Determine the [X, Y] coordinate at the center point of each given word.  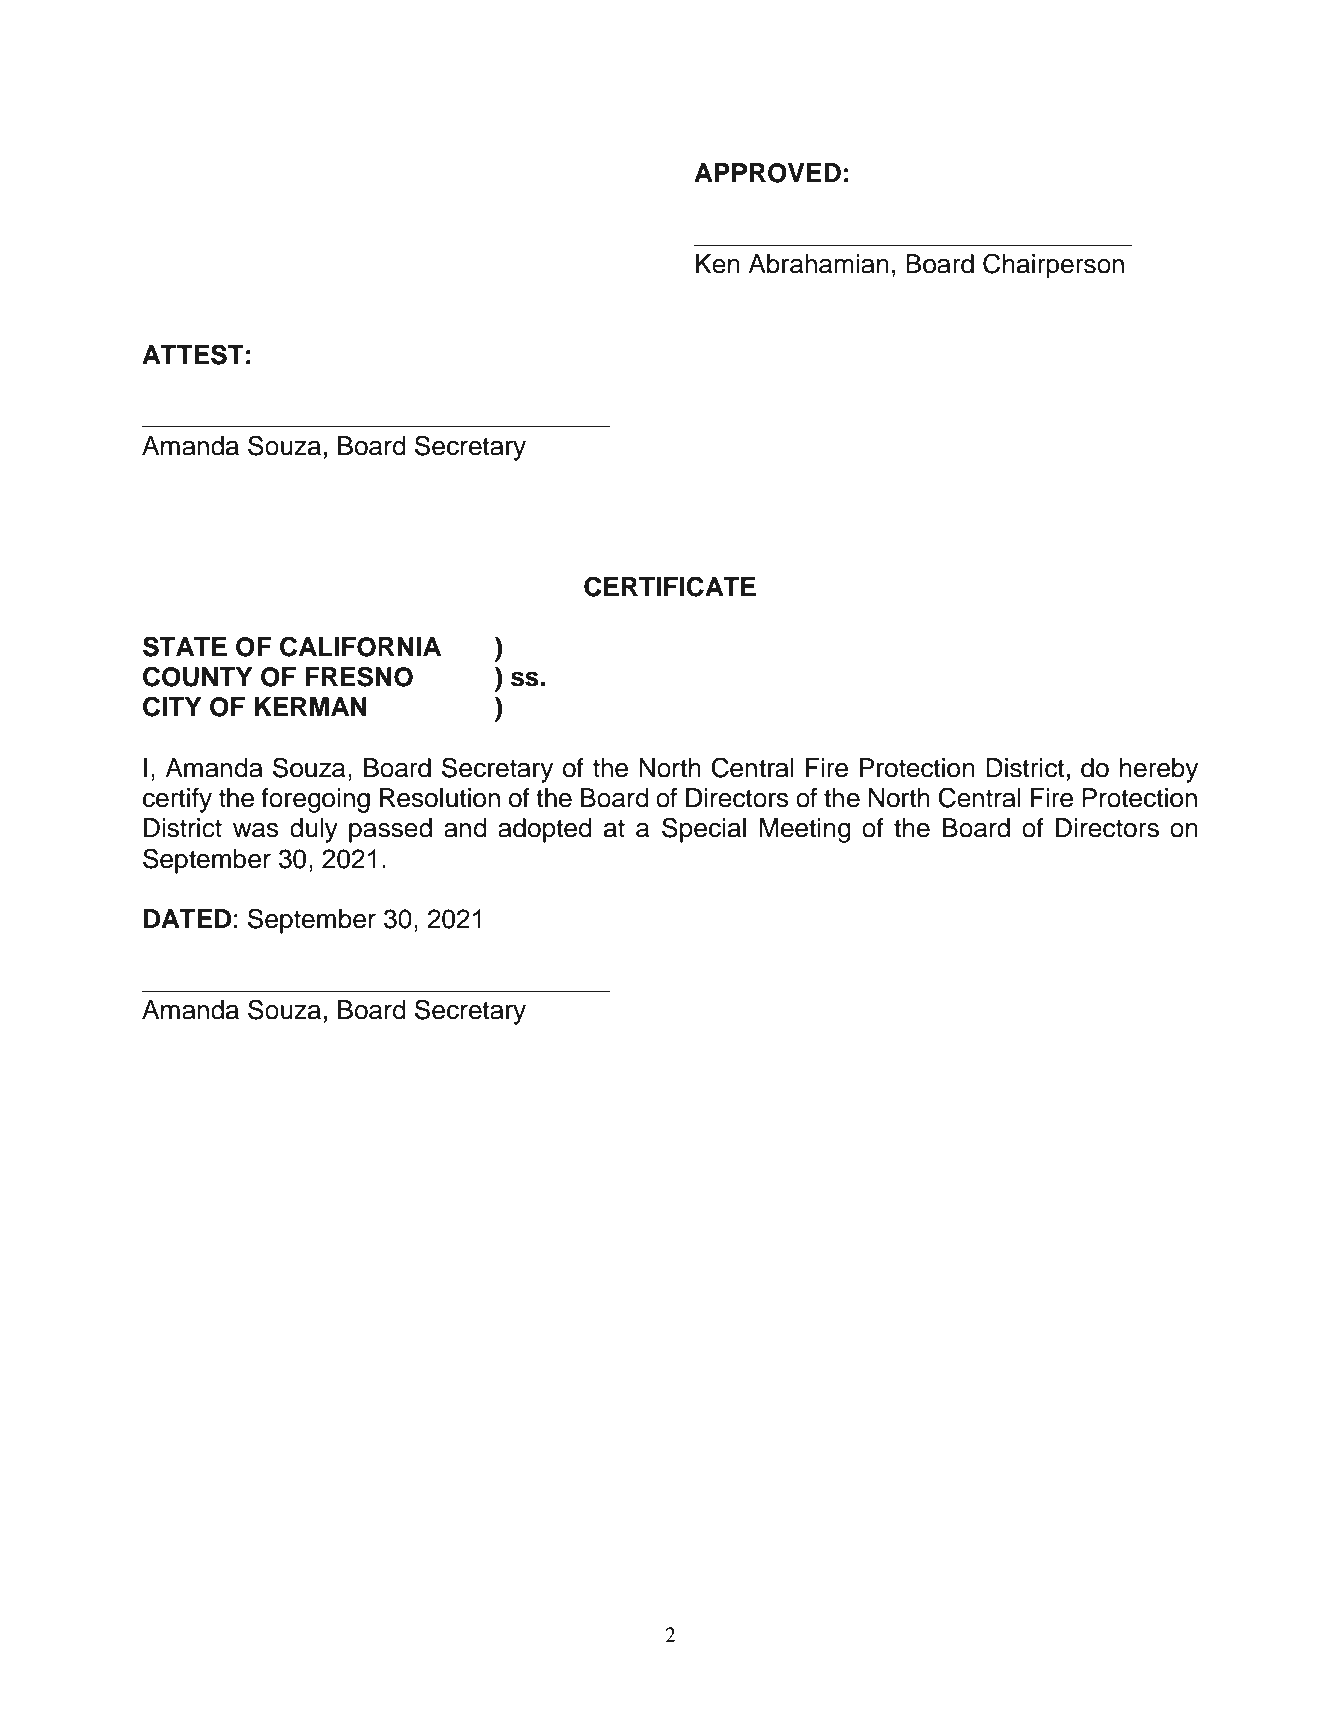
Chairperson [1053, 266]
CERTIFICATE [670, 586]
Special [704, 830]
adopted [545, 830]
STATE [185, 646]
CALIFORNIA [360, 646]
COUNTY [198, 676]
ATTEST [193, 354]
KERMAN [311, 706]
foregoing [315, 800]
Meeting [805, 830]
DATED [187, 918]
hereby [1159, 770]
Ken [718, 264]
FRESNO [359, 676]
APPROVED [767, 173]
